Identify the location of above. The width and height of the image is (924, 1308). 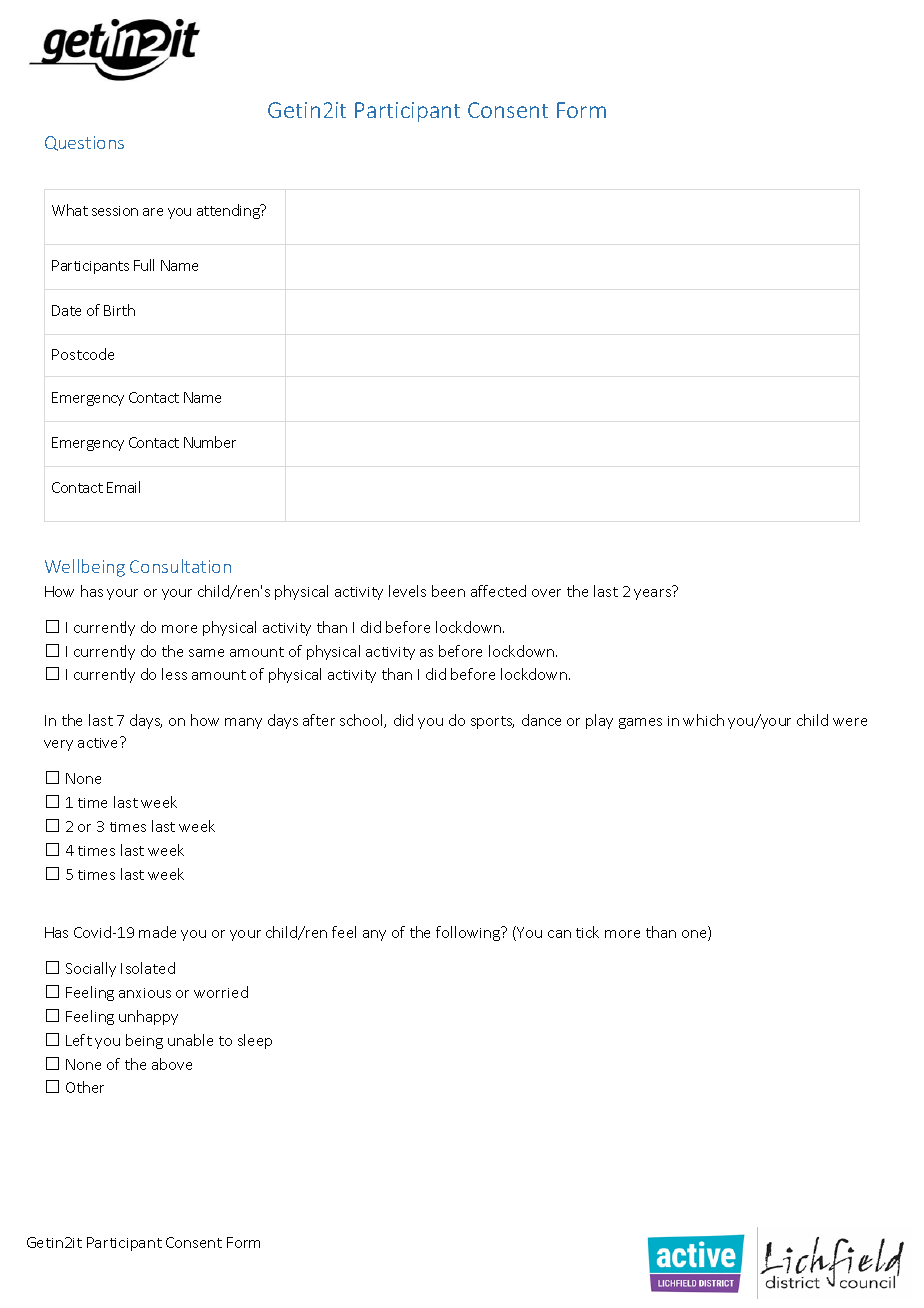
(172, 1064).
